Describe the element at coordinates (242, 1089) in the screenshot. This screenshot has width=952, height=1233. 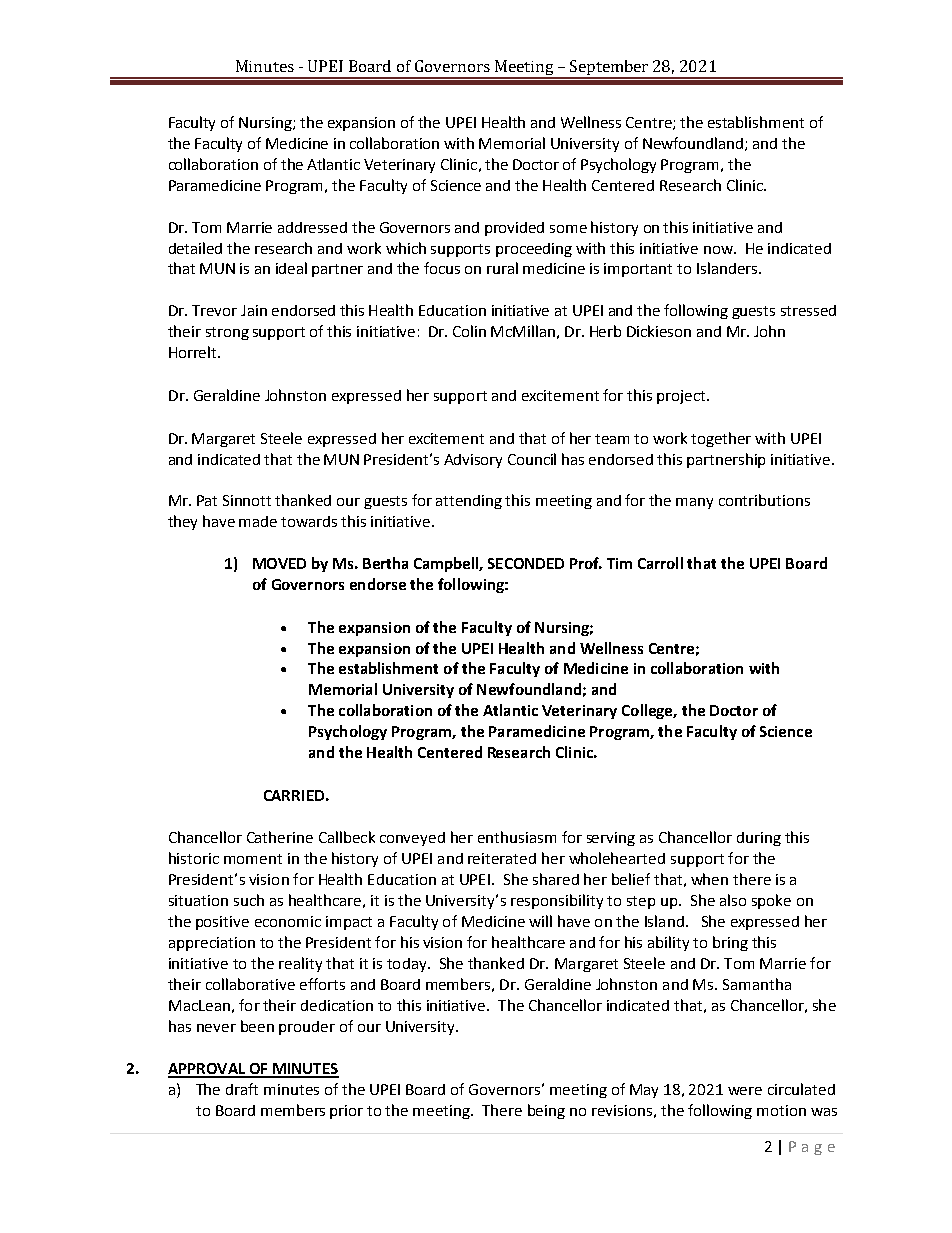
I see `draft` at that location.
